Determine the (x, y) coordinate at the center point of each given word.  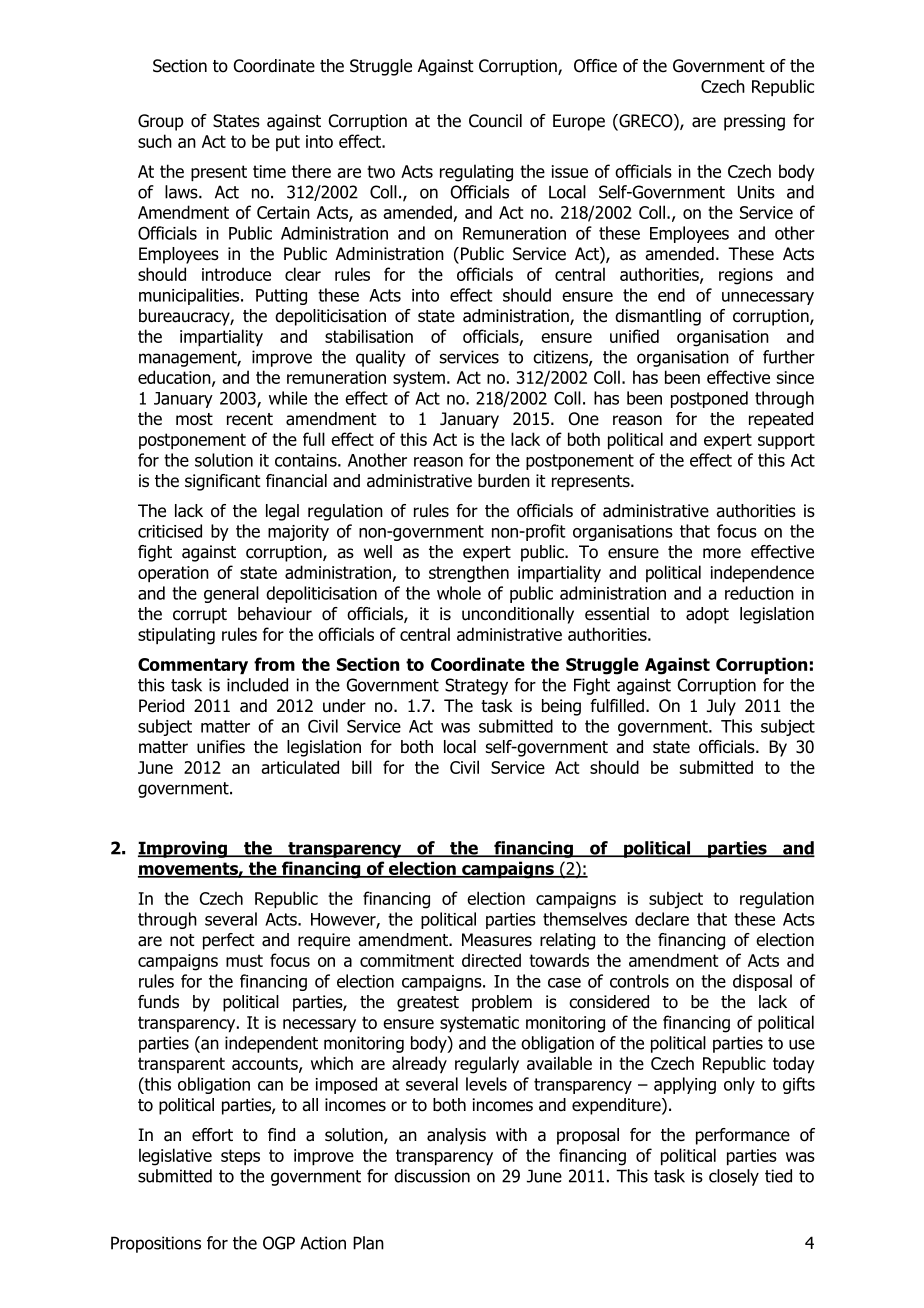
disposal (762, 982)
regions (746, 276)
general (231, 594)
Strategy (476, 686)
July (721, 707)
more (722, 553)
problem (502, 1003)
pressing (754, 122)
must (244, 960)
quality (381, 358)
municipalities (190, 296)
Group (161, 122)
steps (240, 1157)
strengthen (469, 574)
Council (495, 121)
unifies (221, 747)
